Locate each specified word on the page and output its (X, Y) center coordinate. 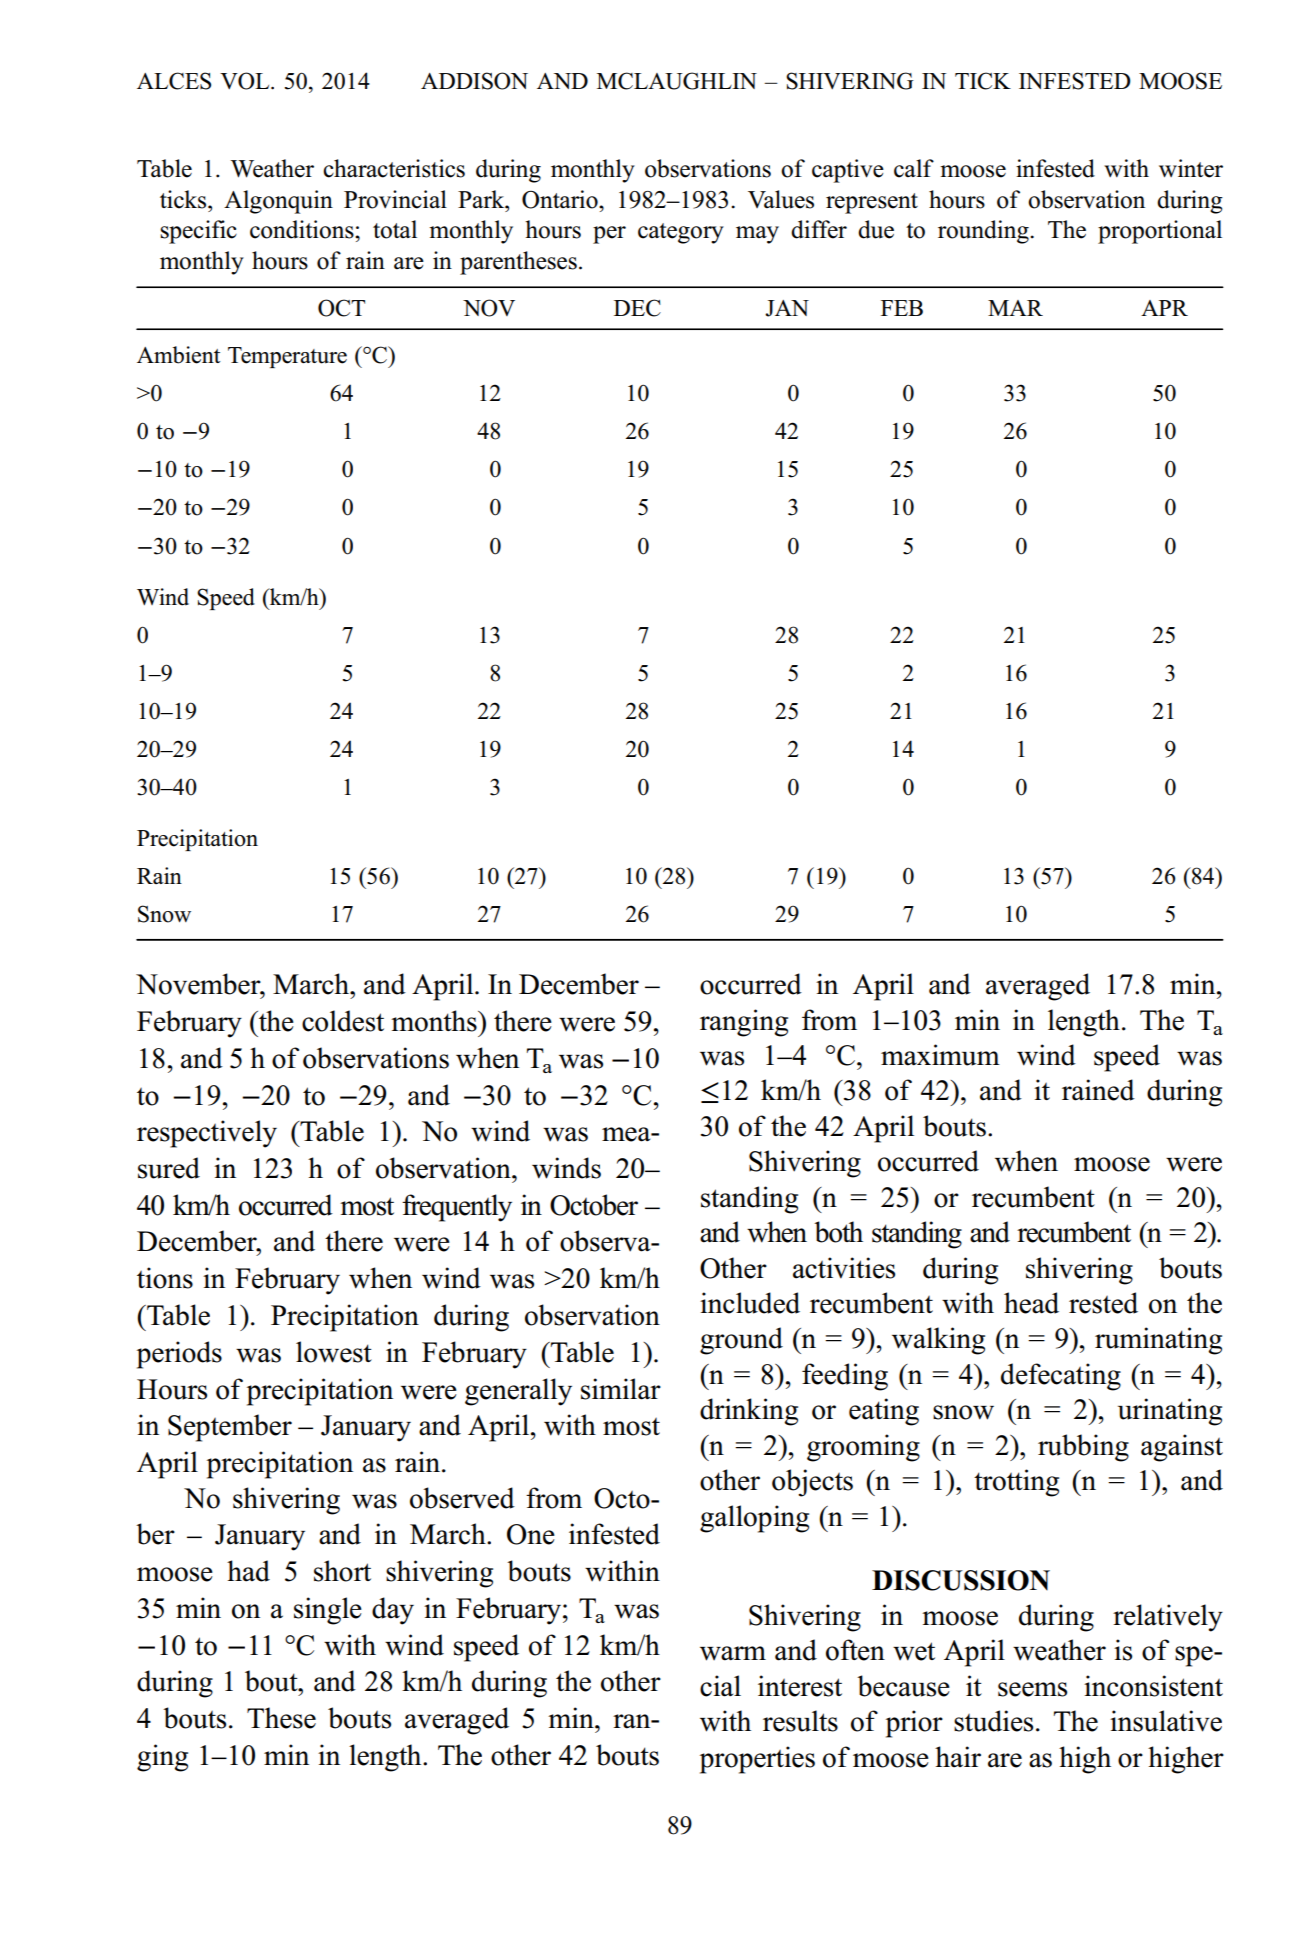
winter (1191, 168)
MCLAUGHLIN (677, 81)
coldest (343, 1021)
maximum (940, 1055)
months (435, 1021)
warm (733, 1653)
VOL (246, 81)
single (328, 1611)
